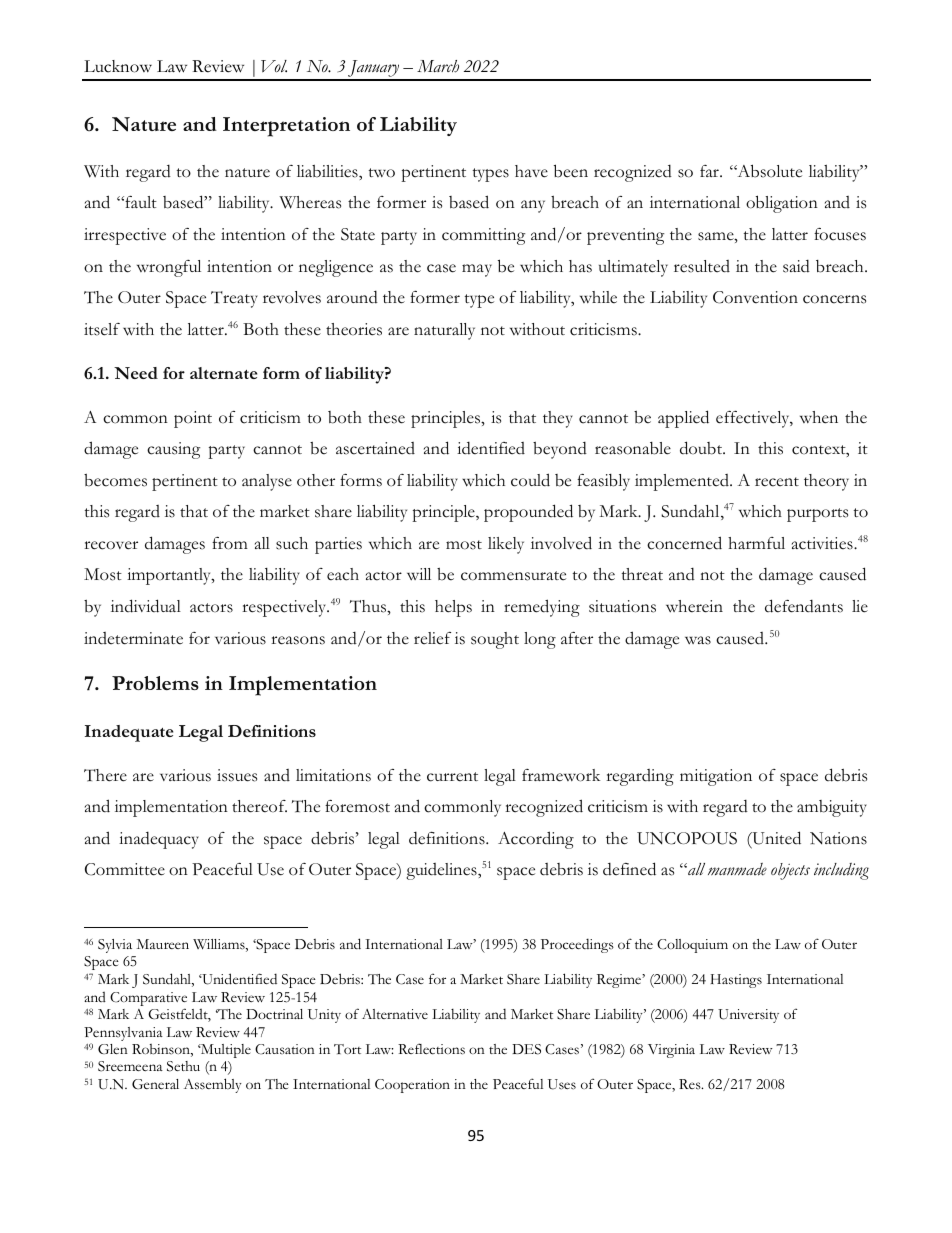 The image size is (952, 1233). I want to click on from, so click(230, 543).
